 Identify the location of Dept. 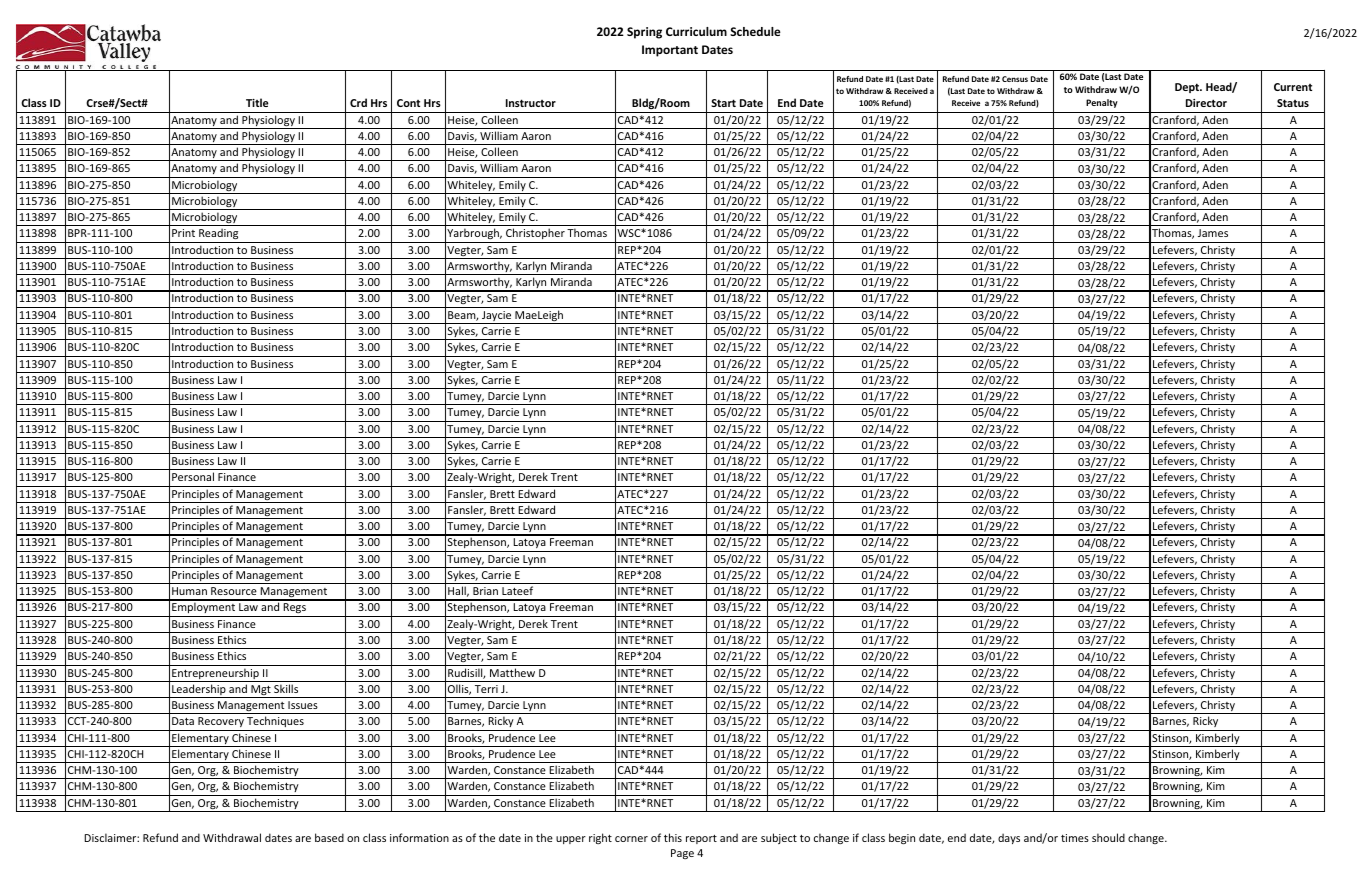
(1188, 88).
